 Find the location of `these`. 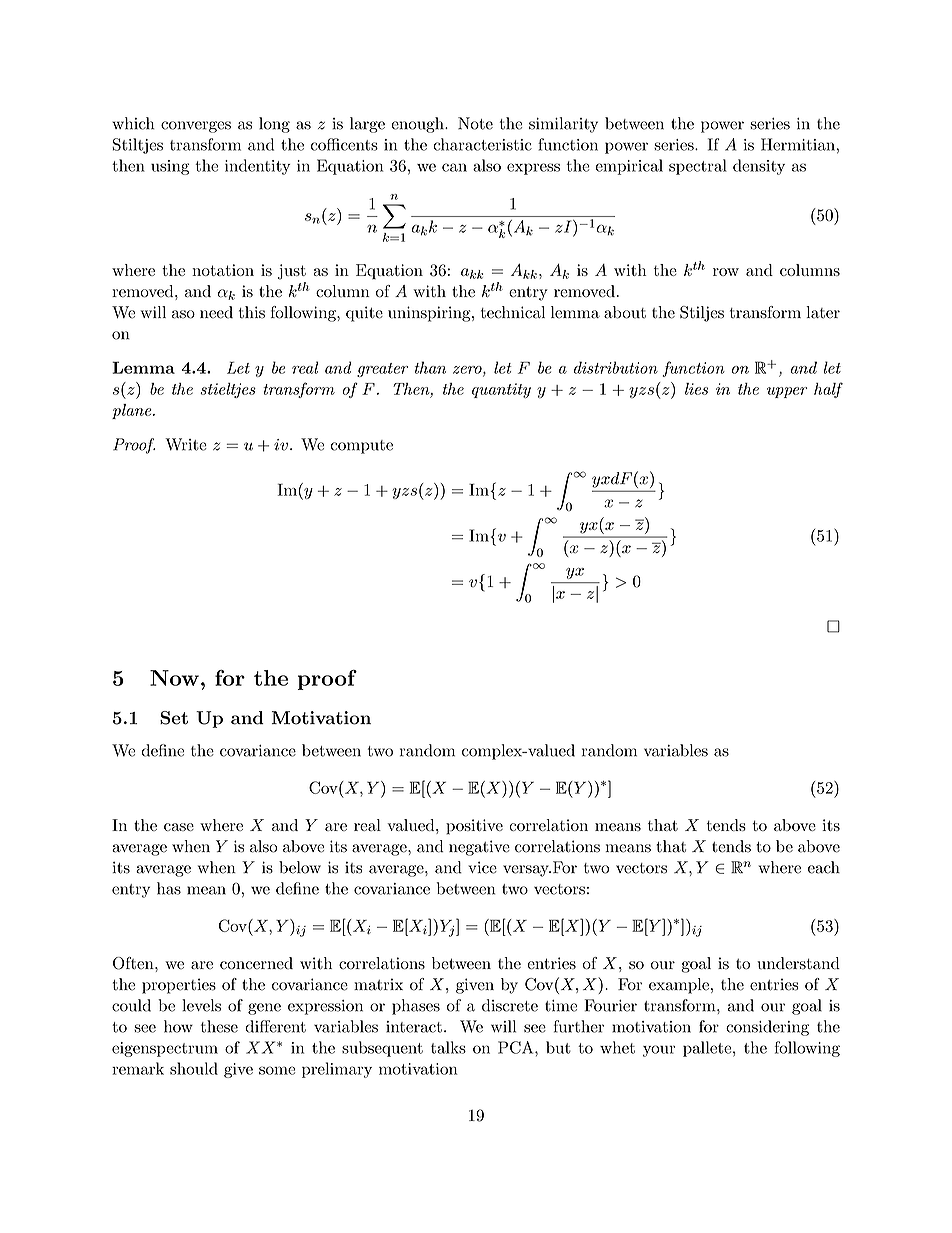

these is located at coordinates (219, 1026).
